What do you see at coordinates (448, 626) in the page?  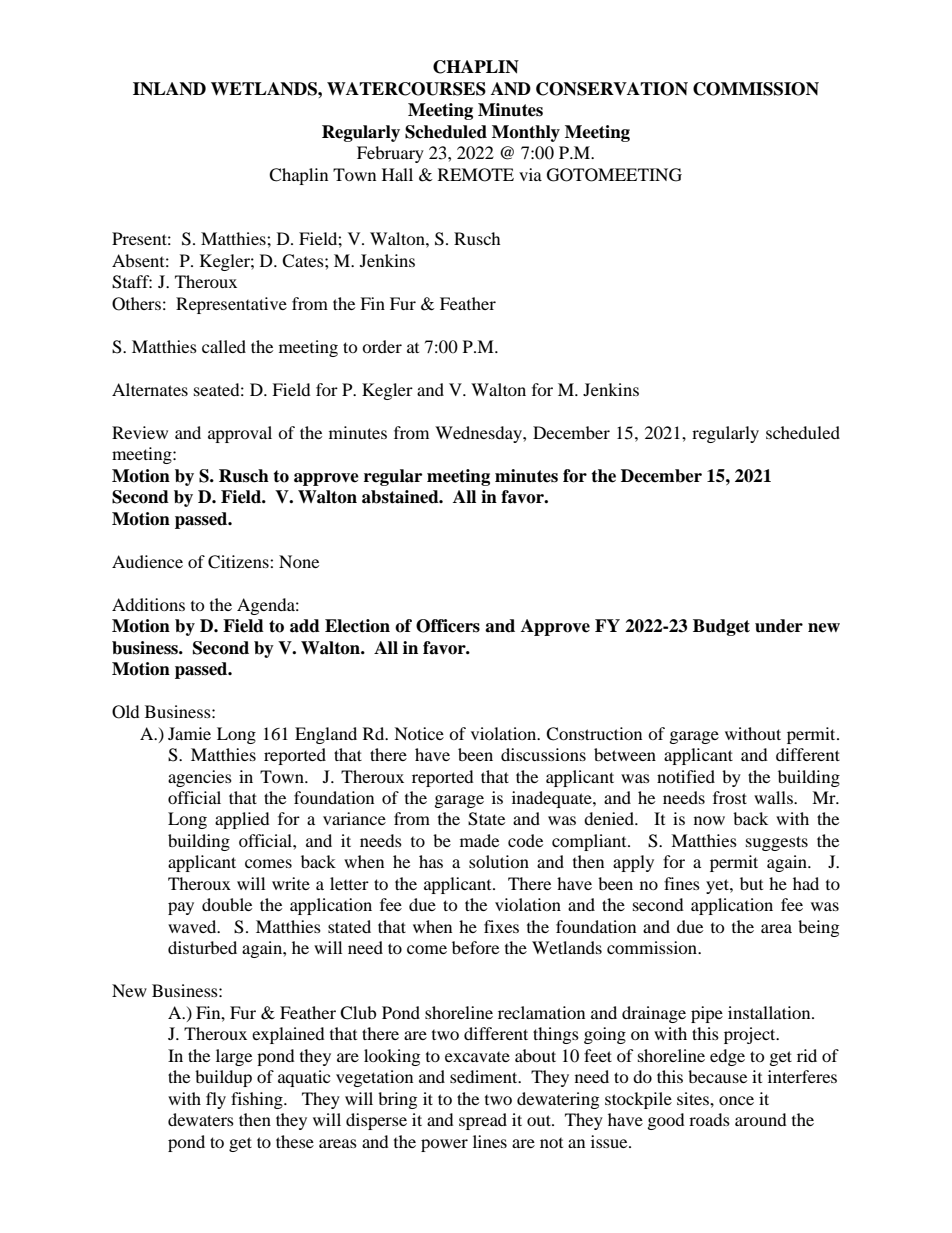 I see `Officers` at bounding box center [448, 626].
